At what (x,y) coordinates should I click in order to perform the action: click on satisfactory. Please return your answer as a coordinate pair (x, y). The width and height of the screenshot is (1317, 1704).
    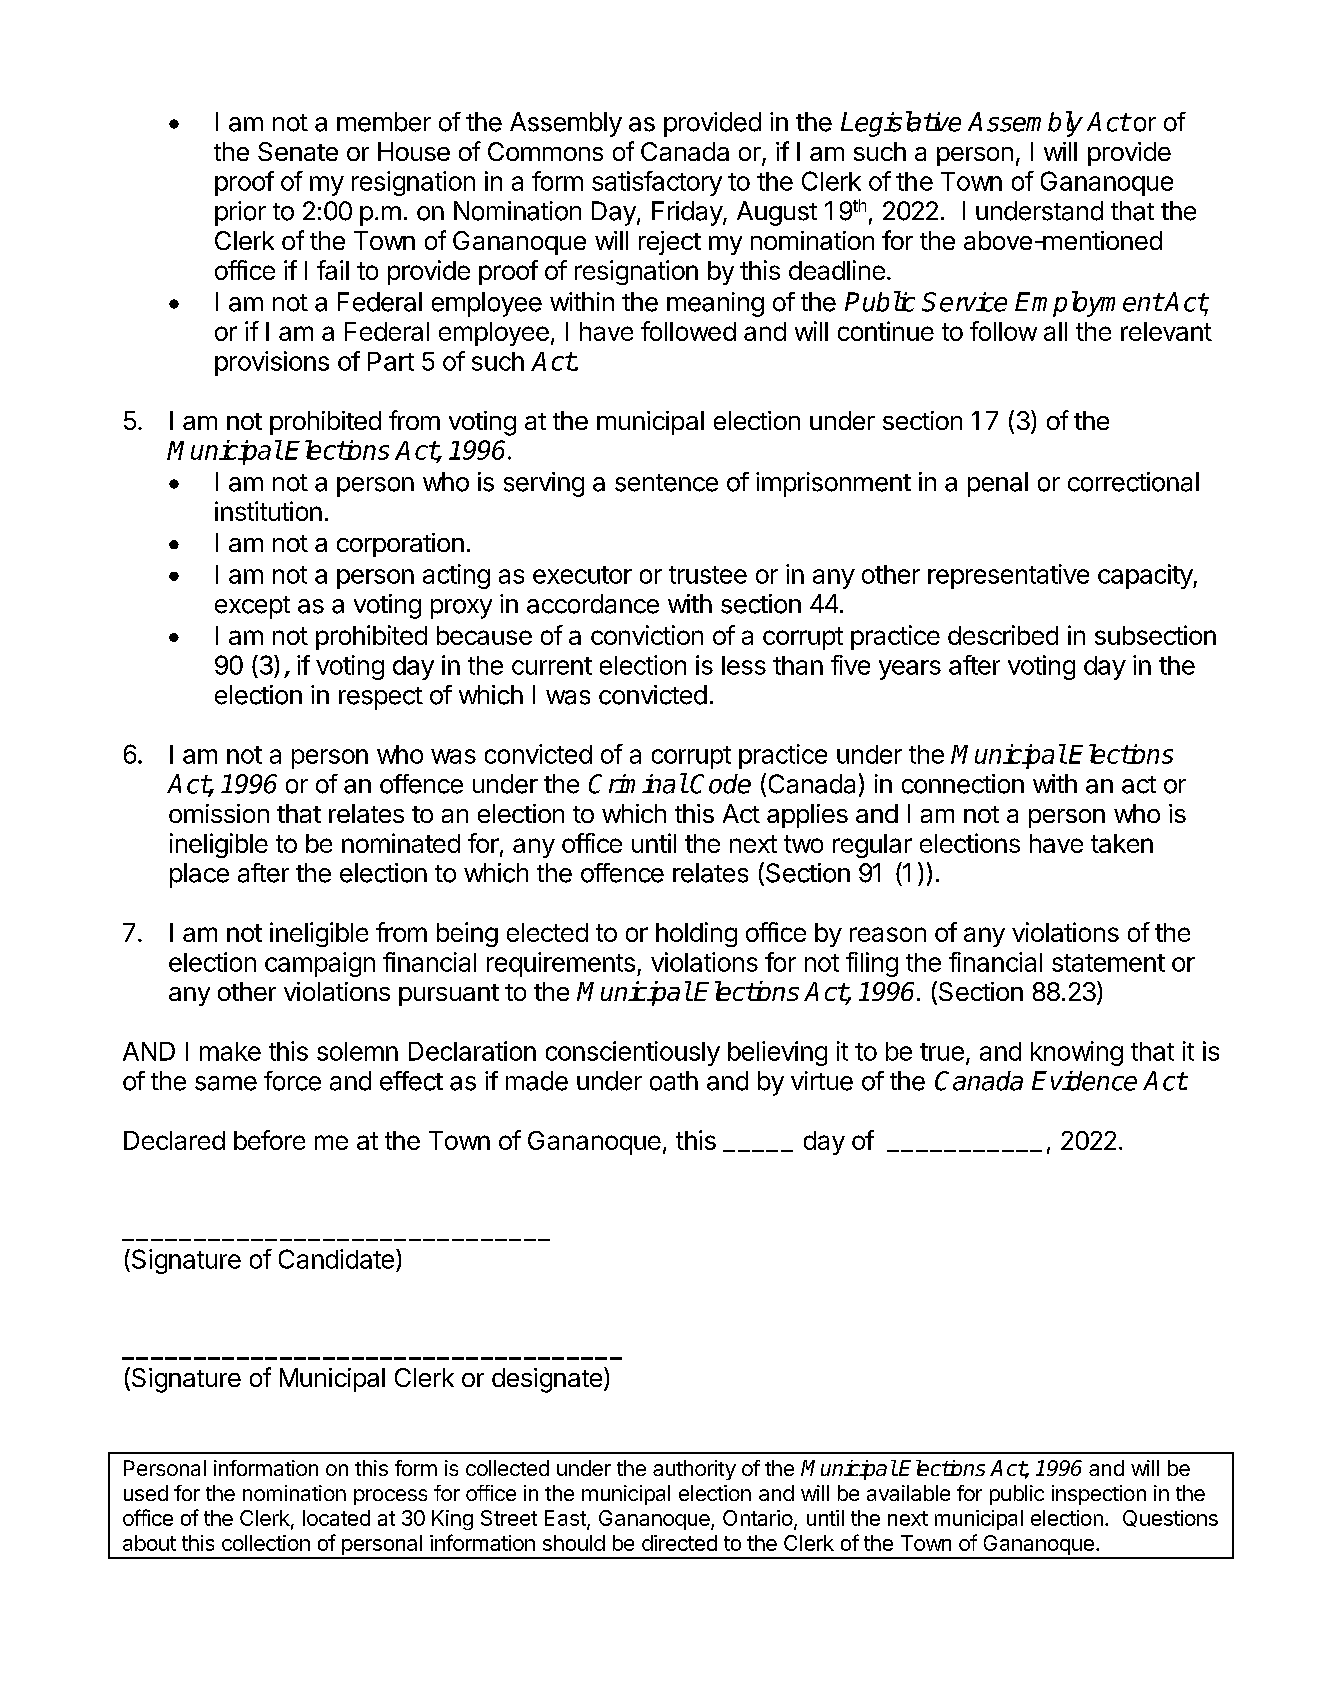
    Looking at the image, I should click on (657, 183).
